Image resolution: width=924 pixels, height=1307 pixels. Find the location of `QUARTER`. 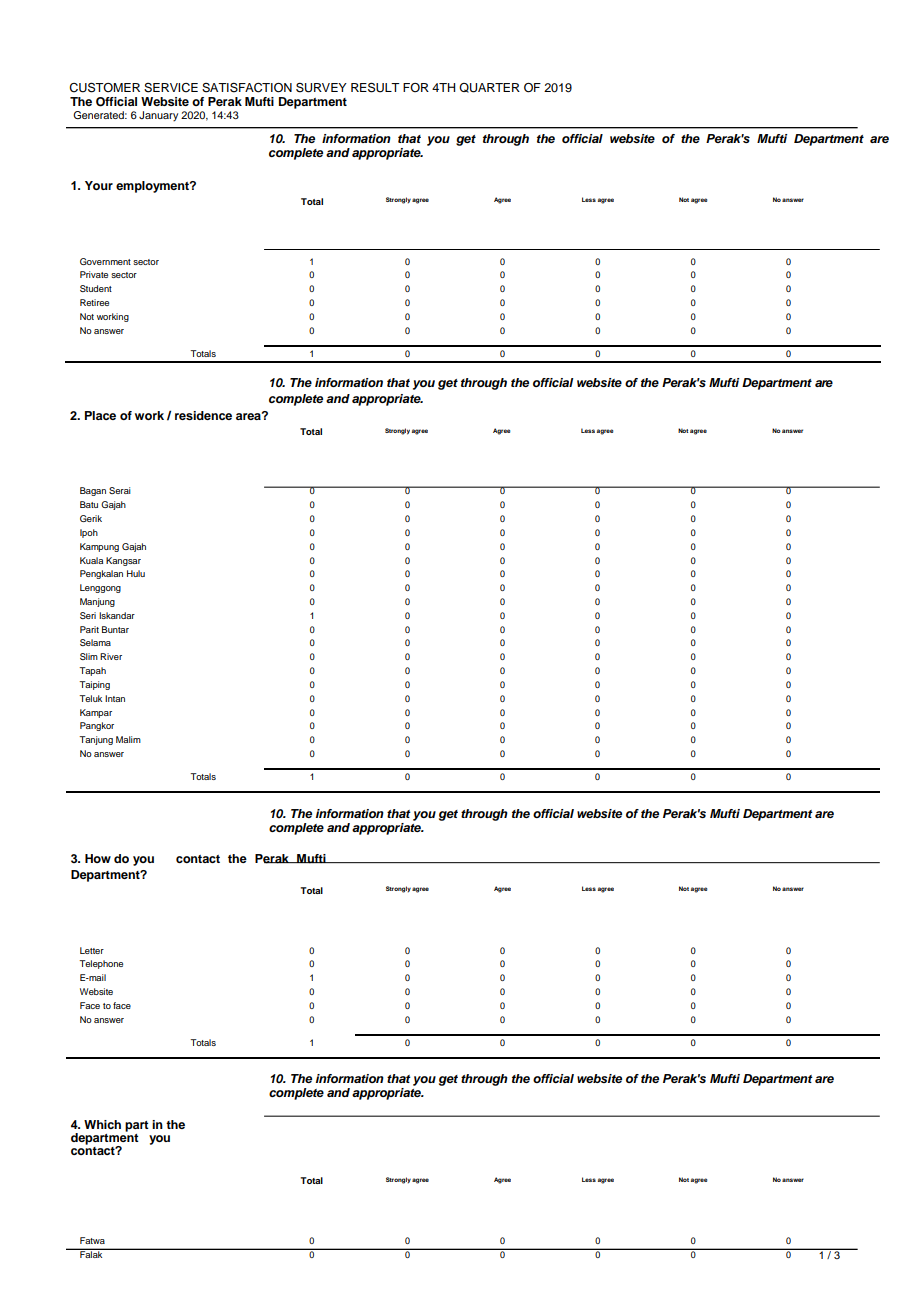

QUARTER is located at coordinates (489, 88).
